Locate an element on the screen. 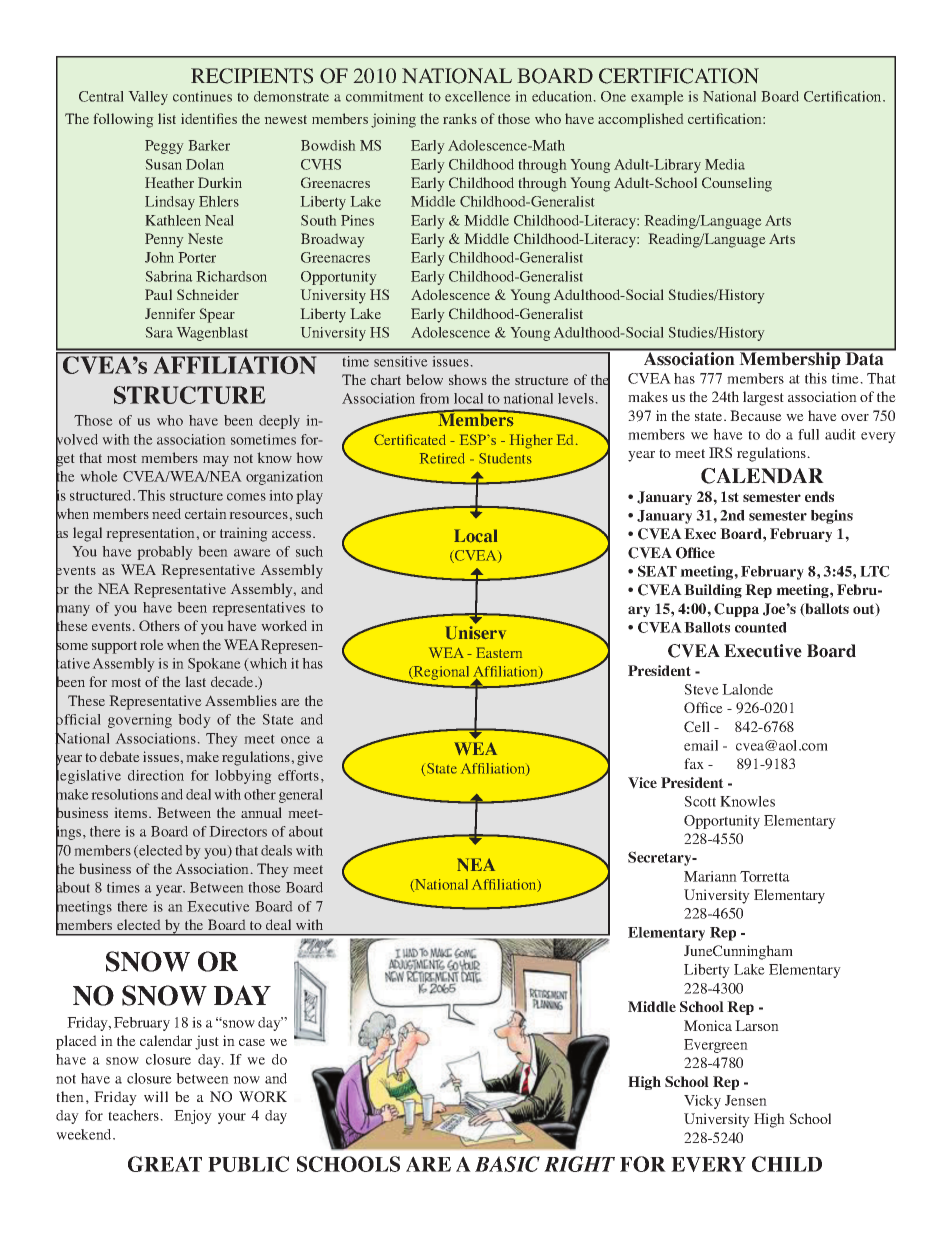  Eastern is located at coordinates (499, 652).
